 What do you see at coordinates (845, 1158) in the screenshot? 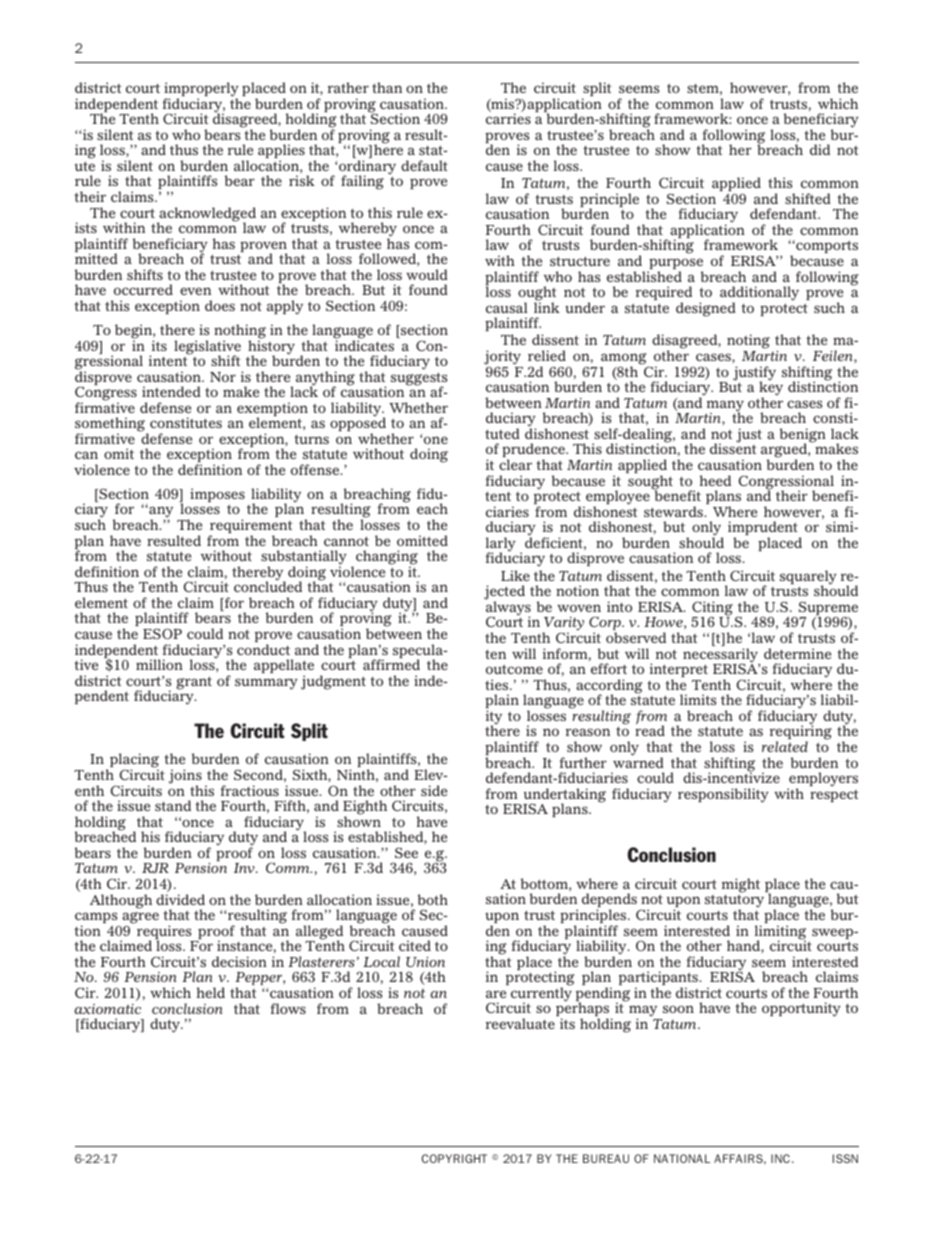
I see `ISSN` at bounding box center [845, 1158].
